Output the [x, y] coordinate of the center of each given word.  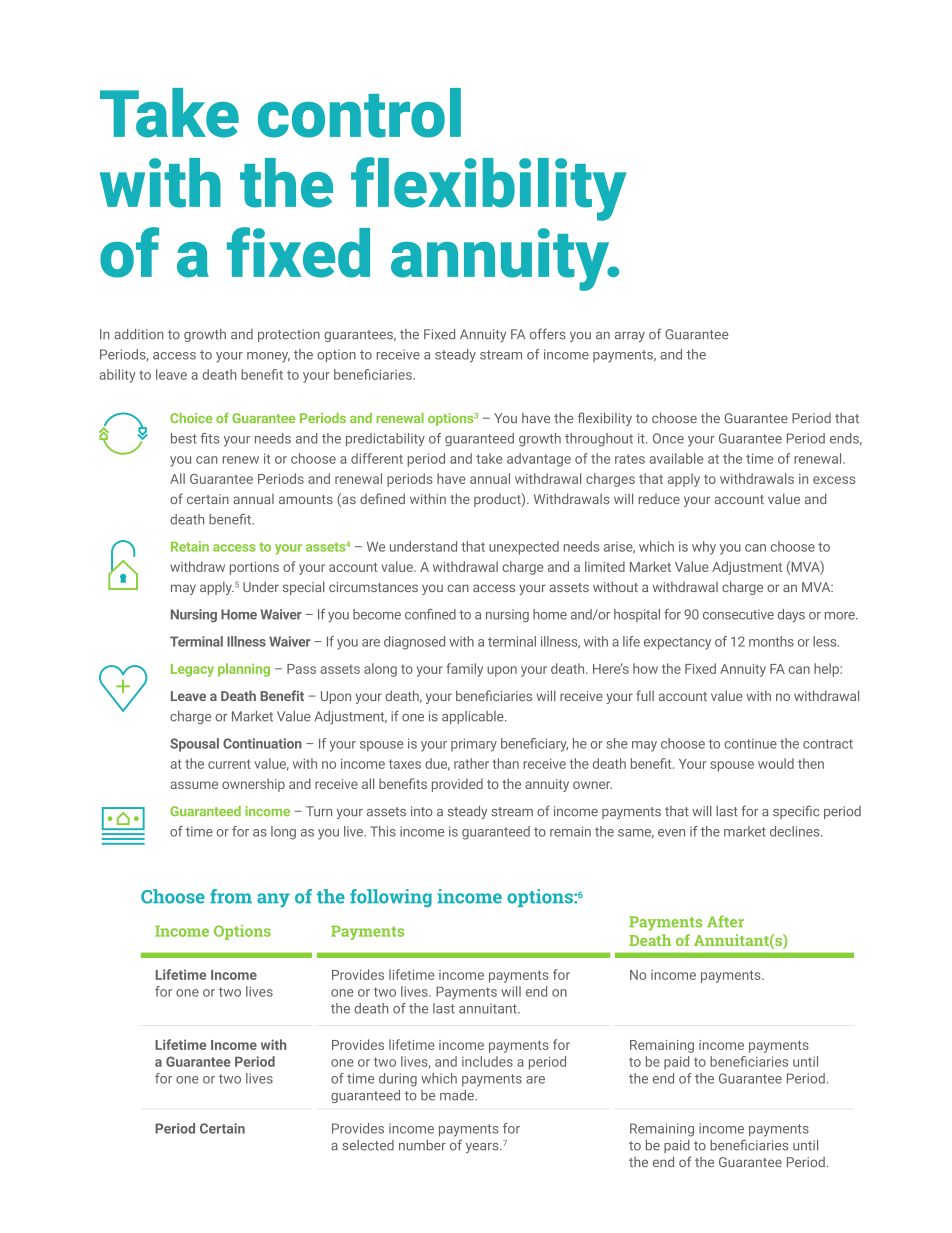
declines [796, 831]
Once [668, 438]
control [359, 113]
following [391, 898]
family [464, 670]
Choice [191, 418]
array [630, 337]
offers [548, 334]
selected [368, 1145]
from [231, 896]
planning [244, 670]
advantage [539, 460]
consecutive [738, 614]
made [458, 1095]
